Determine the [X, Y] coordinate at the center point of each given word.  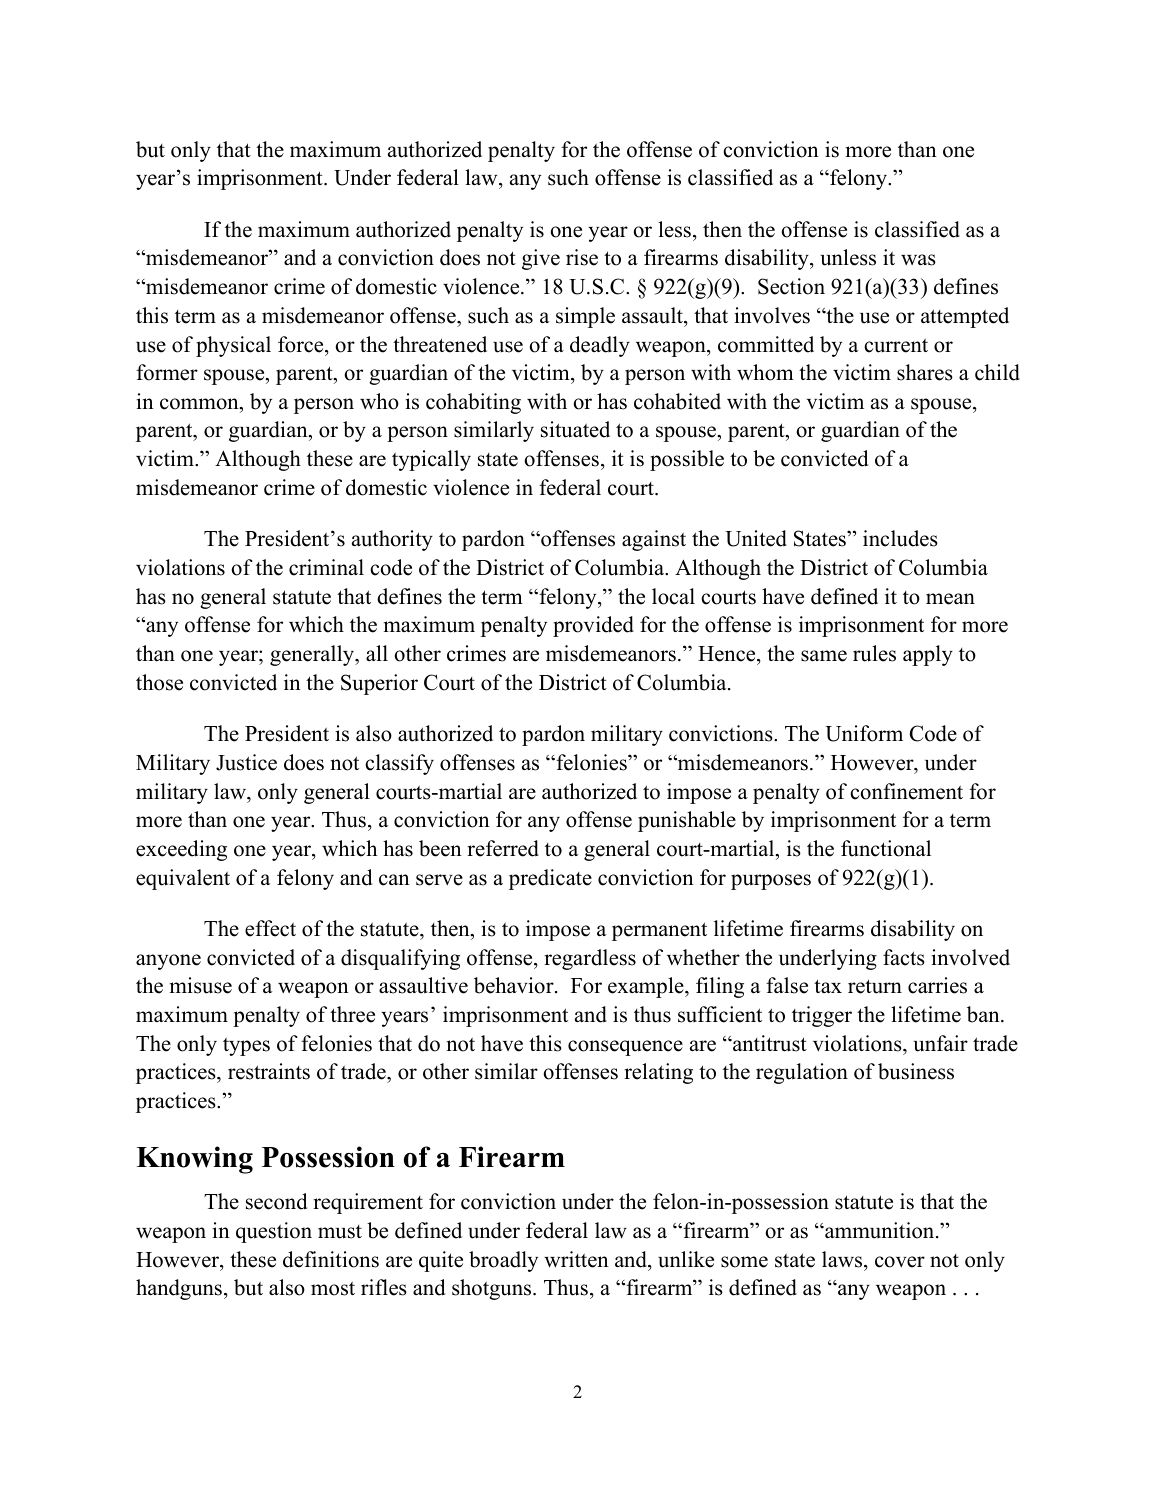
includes [900, 538]
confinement [906, 791]
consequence [625, 1048]
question [274, 1232]
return [875, 986]
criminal [326, 567]
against [654, 540]
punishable [687, 821]
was [918, 260]
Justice [246, 762]
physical [233, 346]
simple [585, 317]
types [246, 1046]
